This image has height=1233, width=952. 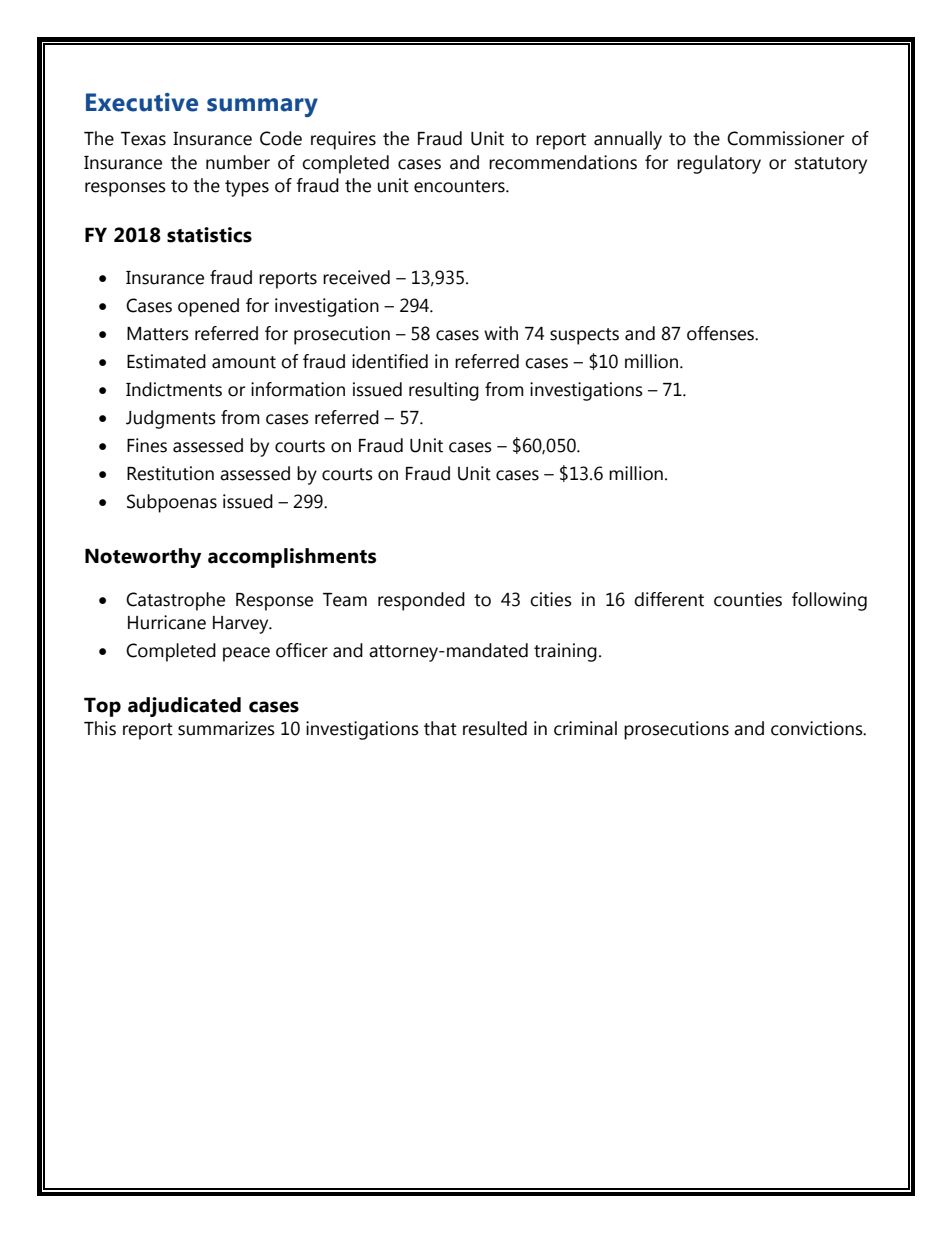 What do you see at coordinates (584, 336) in the image?
I see `suspects` at bounding box center [584, 336].
